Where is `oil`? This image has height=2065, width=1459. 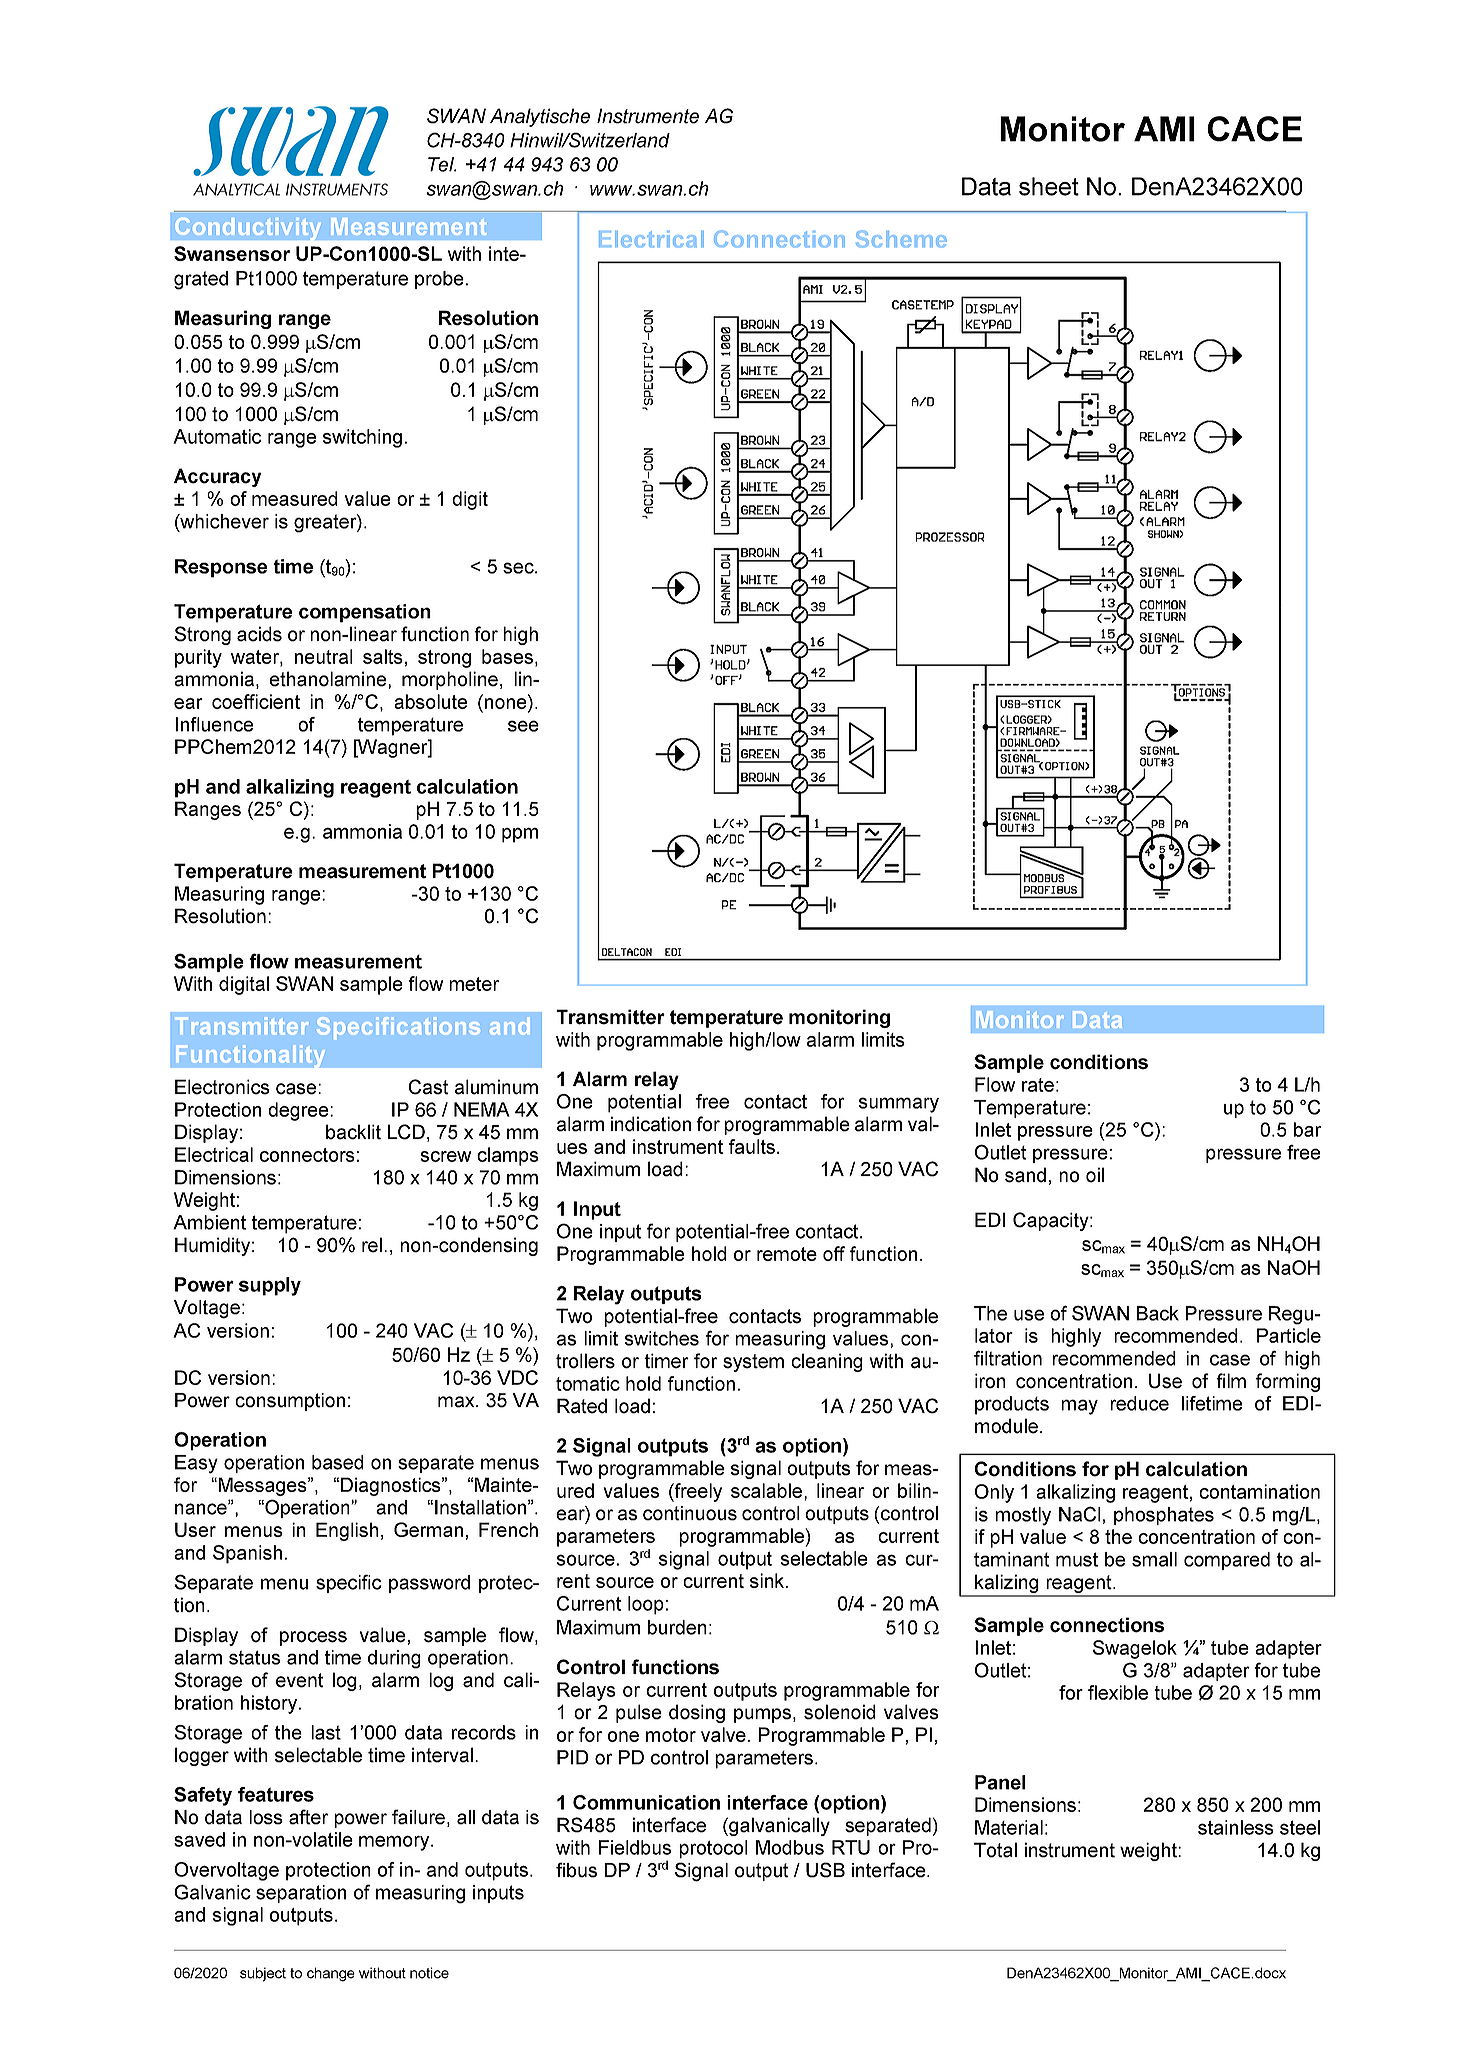
oil is located at coordinates (1095, 1175).
